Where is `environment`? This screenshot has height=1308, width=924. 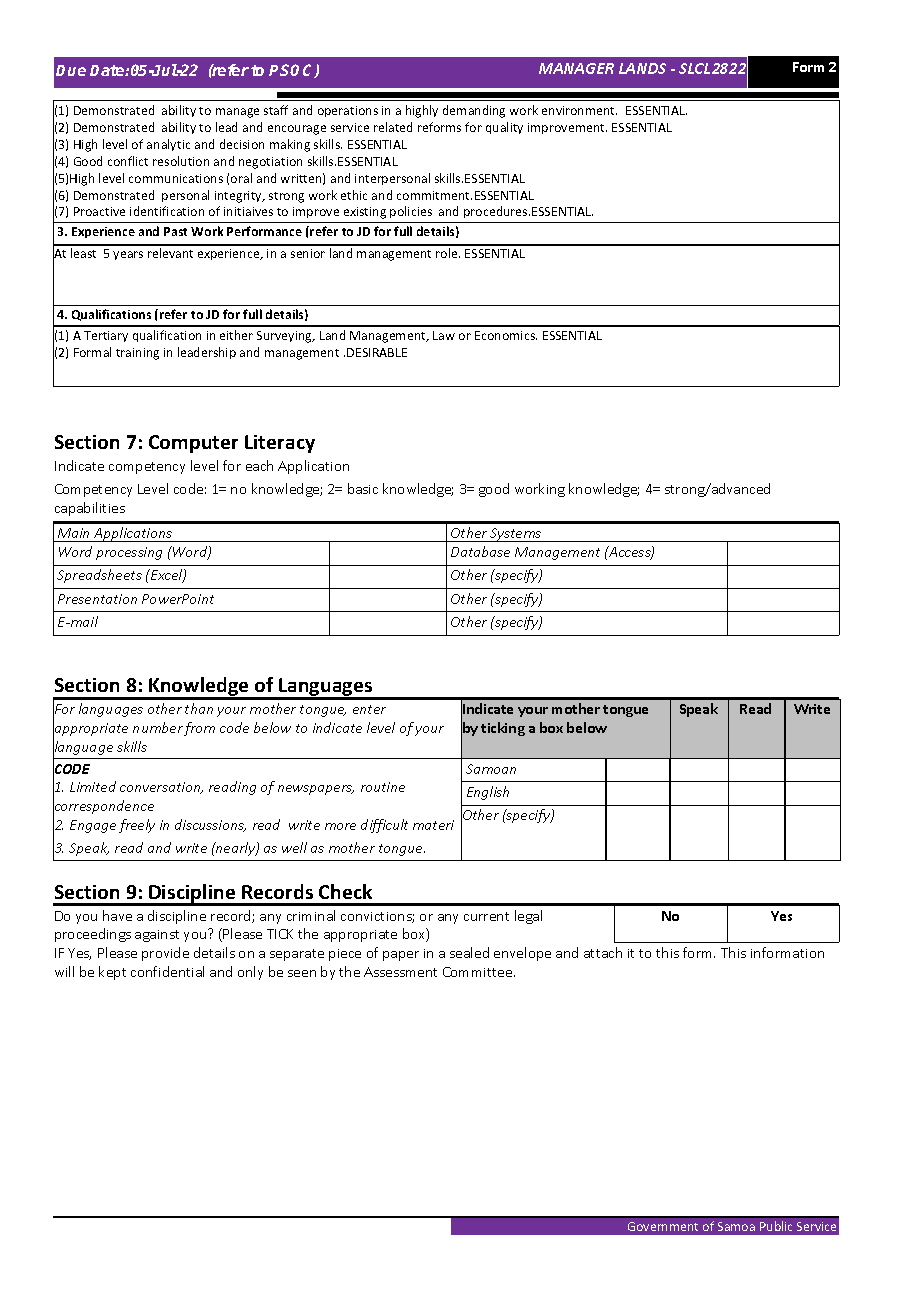 environment is located at coordinates (579, 110).
